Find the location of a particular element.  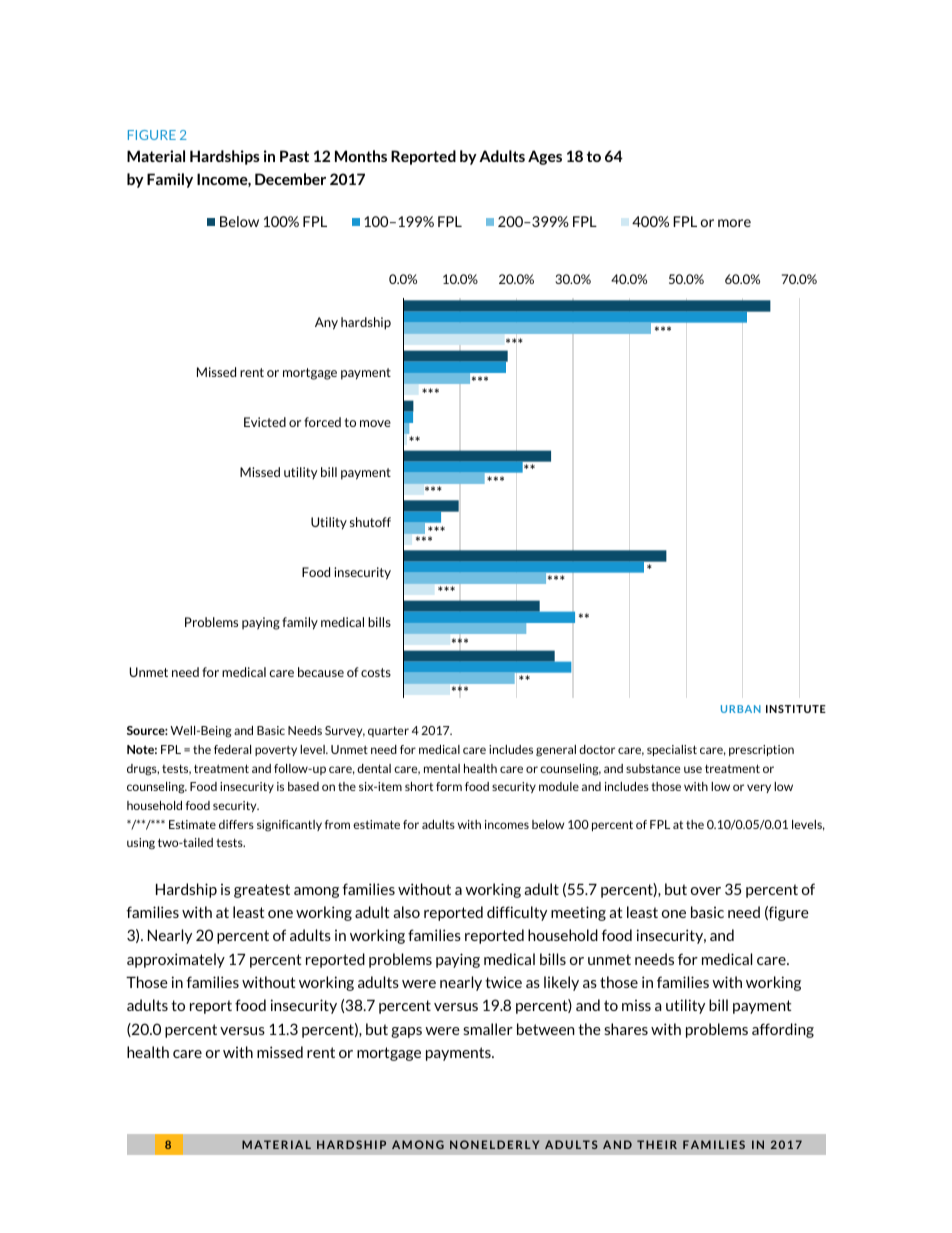

costs is located at coordinates (376, 672).
